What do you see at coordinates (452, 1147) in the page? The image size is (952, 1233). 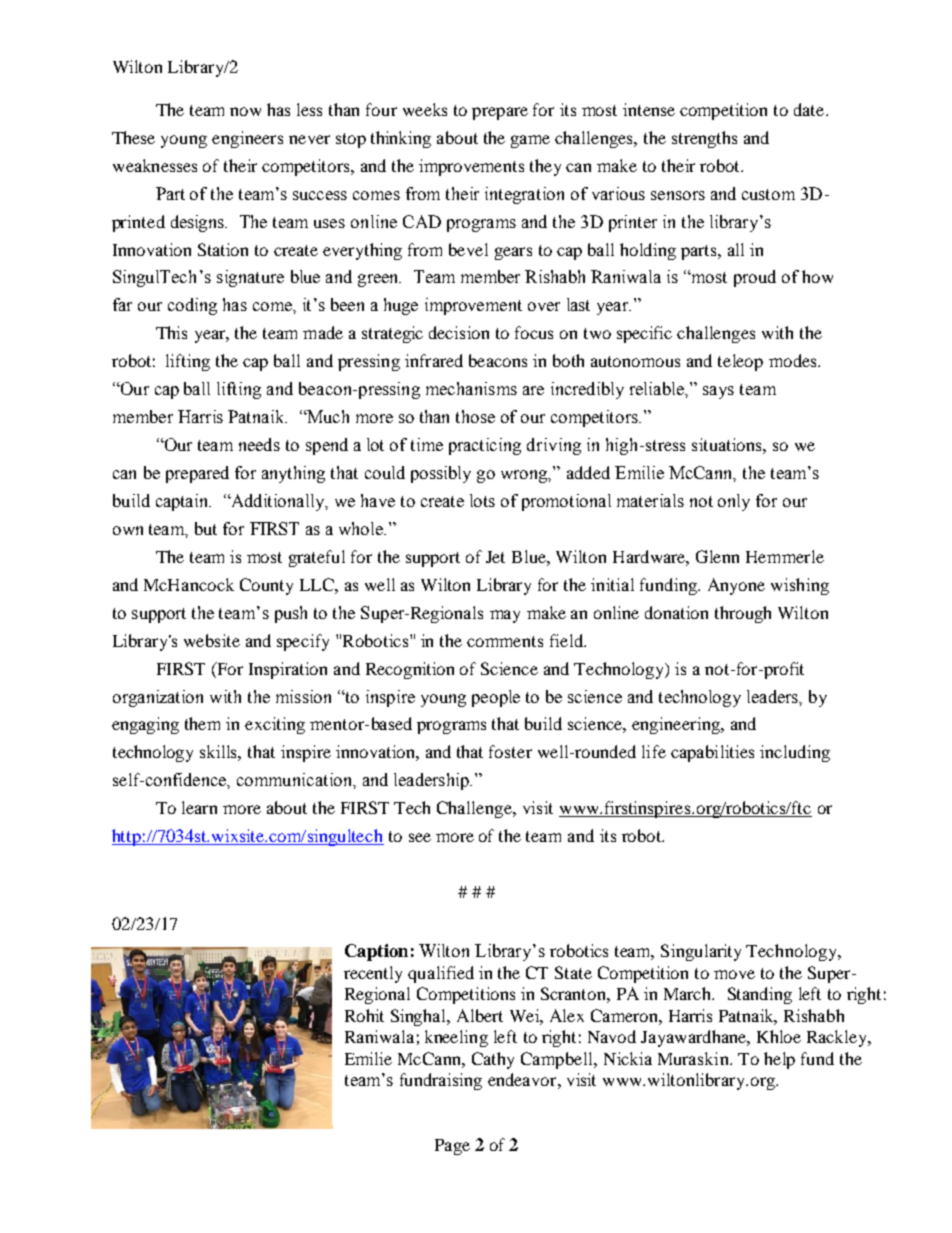 I see `Page` at bounding box center [452, 1147].
